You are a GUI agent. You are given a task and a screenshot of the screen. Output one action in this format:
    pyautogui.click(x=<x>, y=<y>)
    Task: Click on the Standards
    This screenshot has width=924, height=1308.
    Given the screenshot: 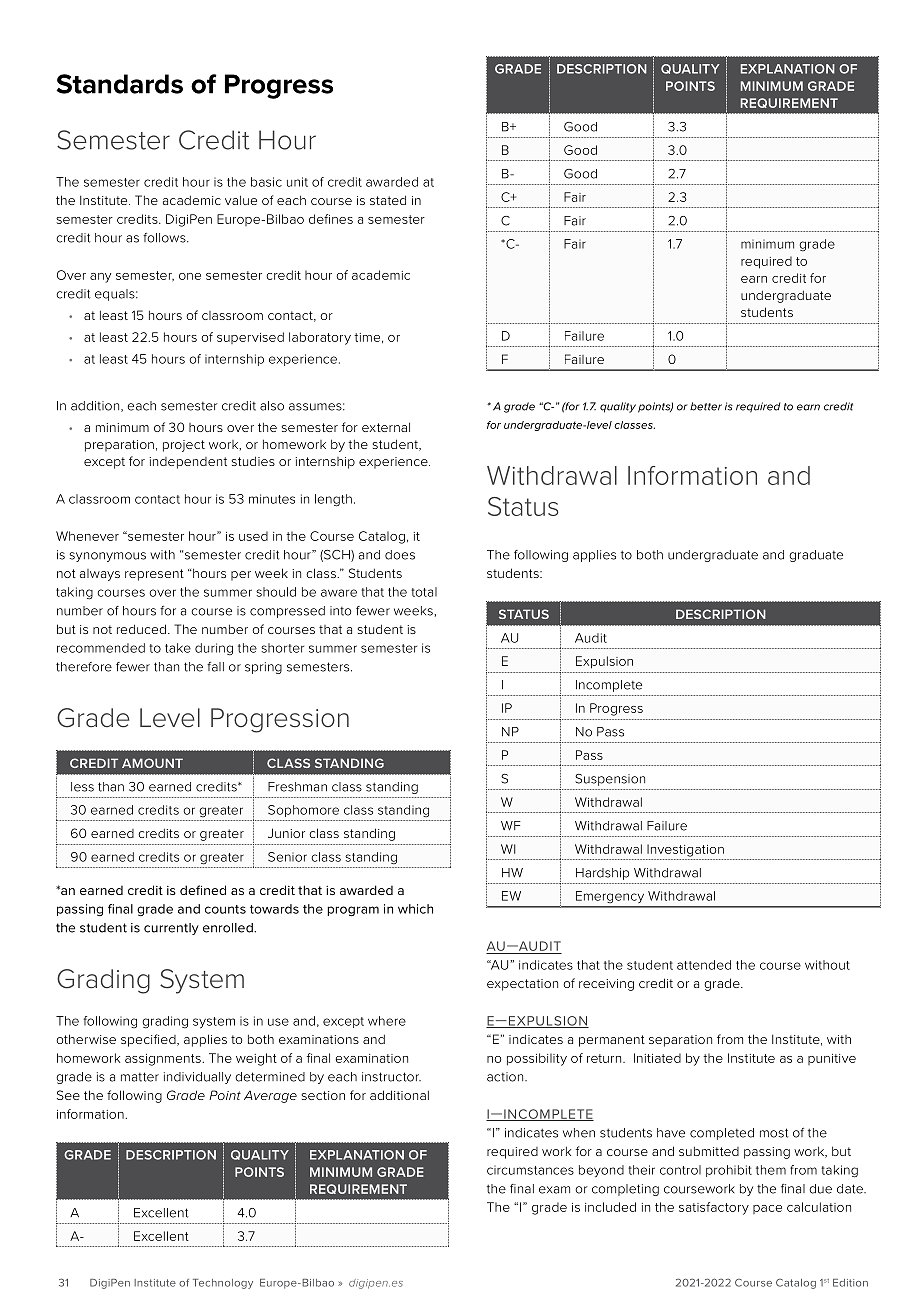 What is the action you would take?
    pyautogui.click(x=119, y=84)
